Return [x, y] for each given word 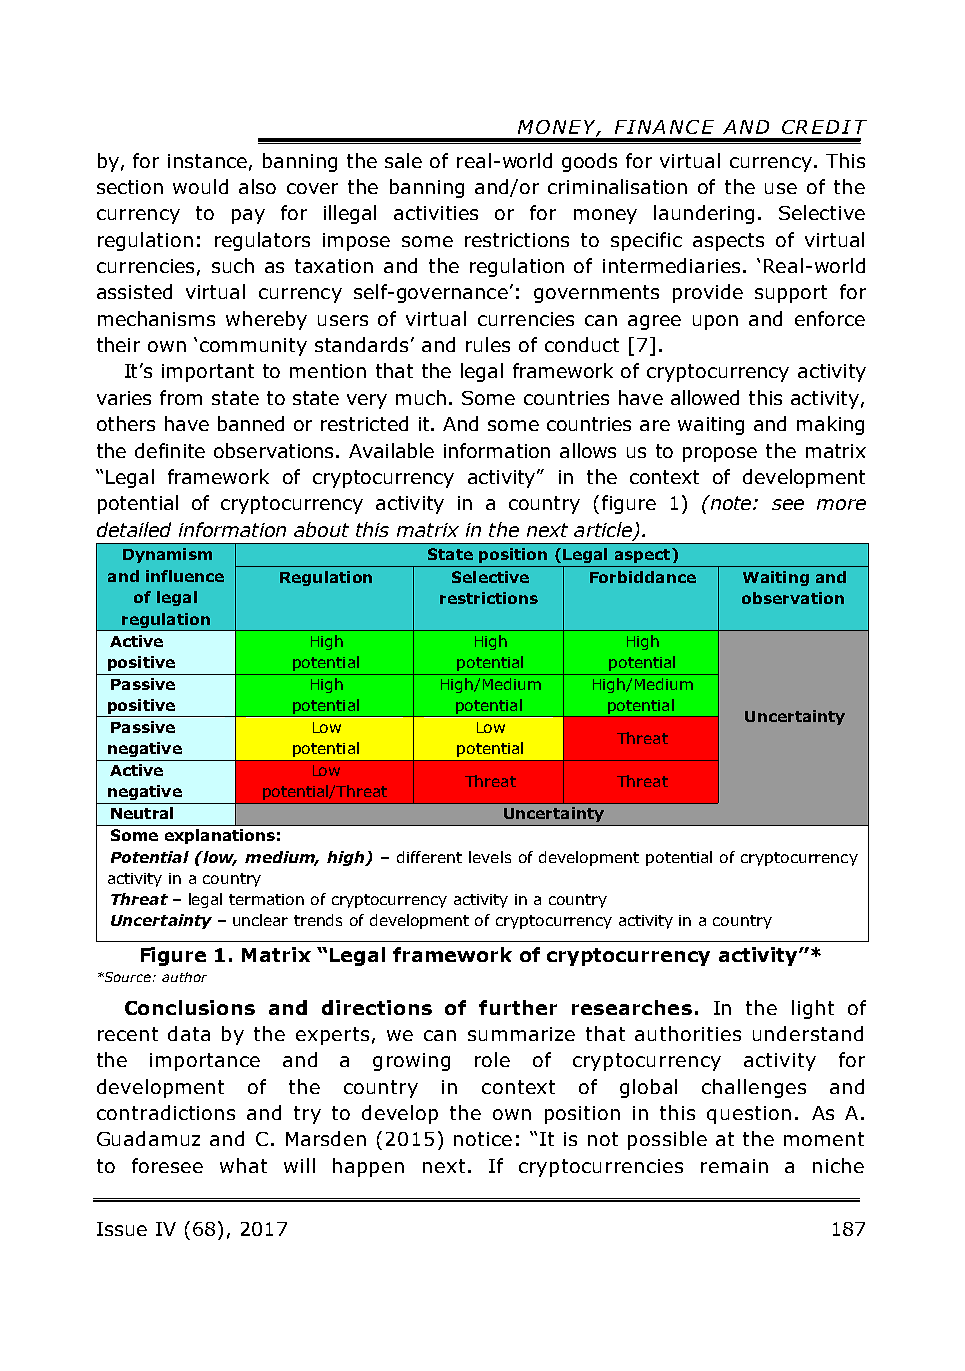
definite [170, 450]
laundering [704, 214]
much [421, 397]
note [731, 502]
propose [720, 454]
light [813, 1009]
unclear [260, 920]
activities [436, 213]
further [518, 1007]
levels [490, 857]
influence [185, 576]
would [200, 186]
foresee [167, 1165]
